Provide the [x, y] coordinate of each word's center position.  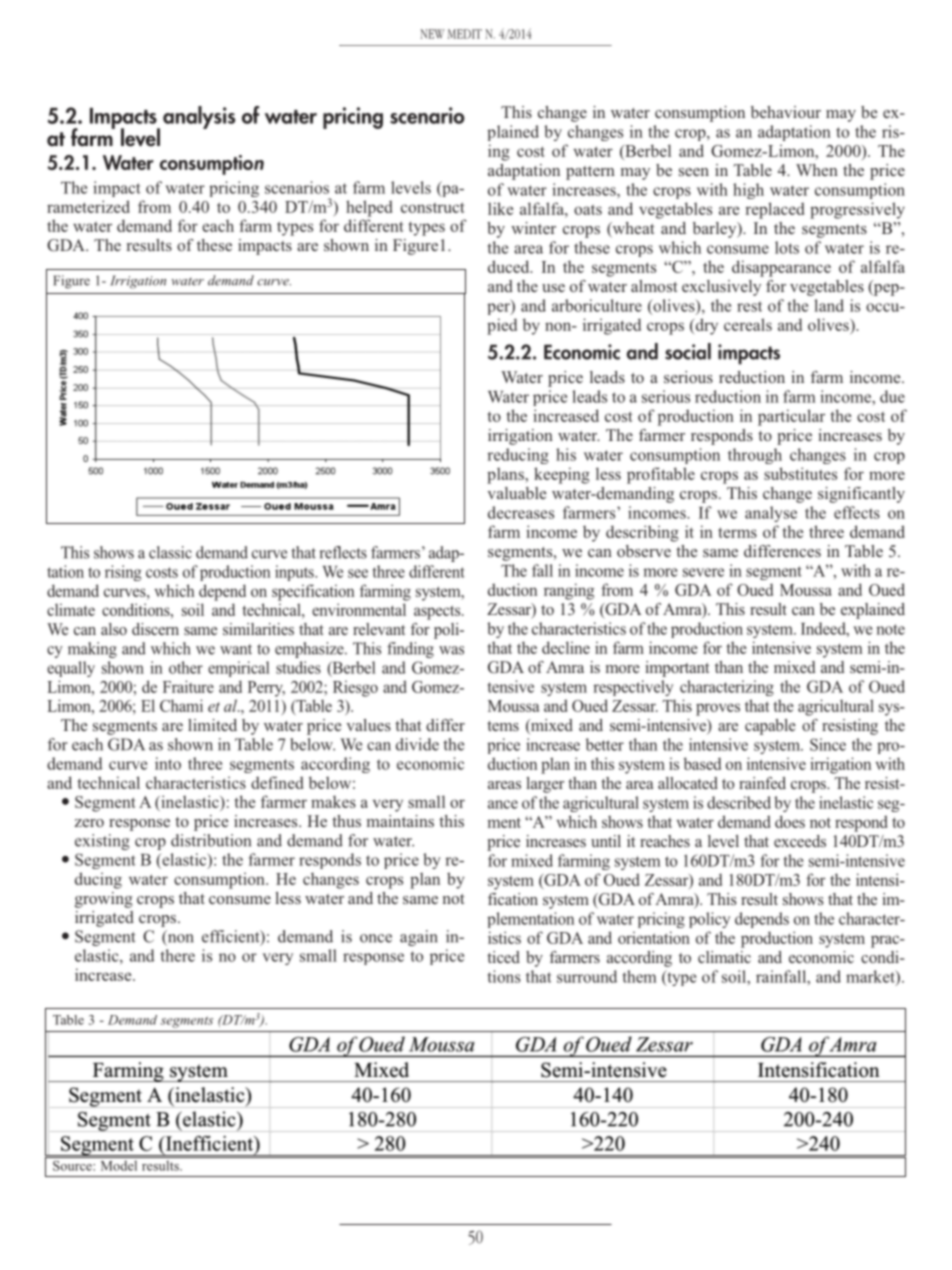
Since [828, 744]
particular [791, 417]
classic [170, 552]
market [871, 977]
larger [545, 785]
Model [119, 1165]
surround [587, 976]
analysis [199, 117]
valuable [516, 493]
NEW [432, 34]
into [168, 763]
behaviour [786, 112]
